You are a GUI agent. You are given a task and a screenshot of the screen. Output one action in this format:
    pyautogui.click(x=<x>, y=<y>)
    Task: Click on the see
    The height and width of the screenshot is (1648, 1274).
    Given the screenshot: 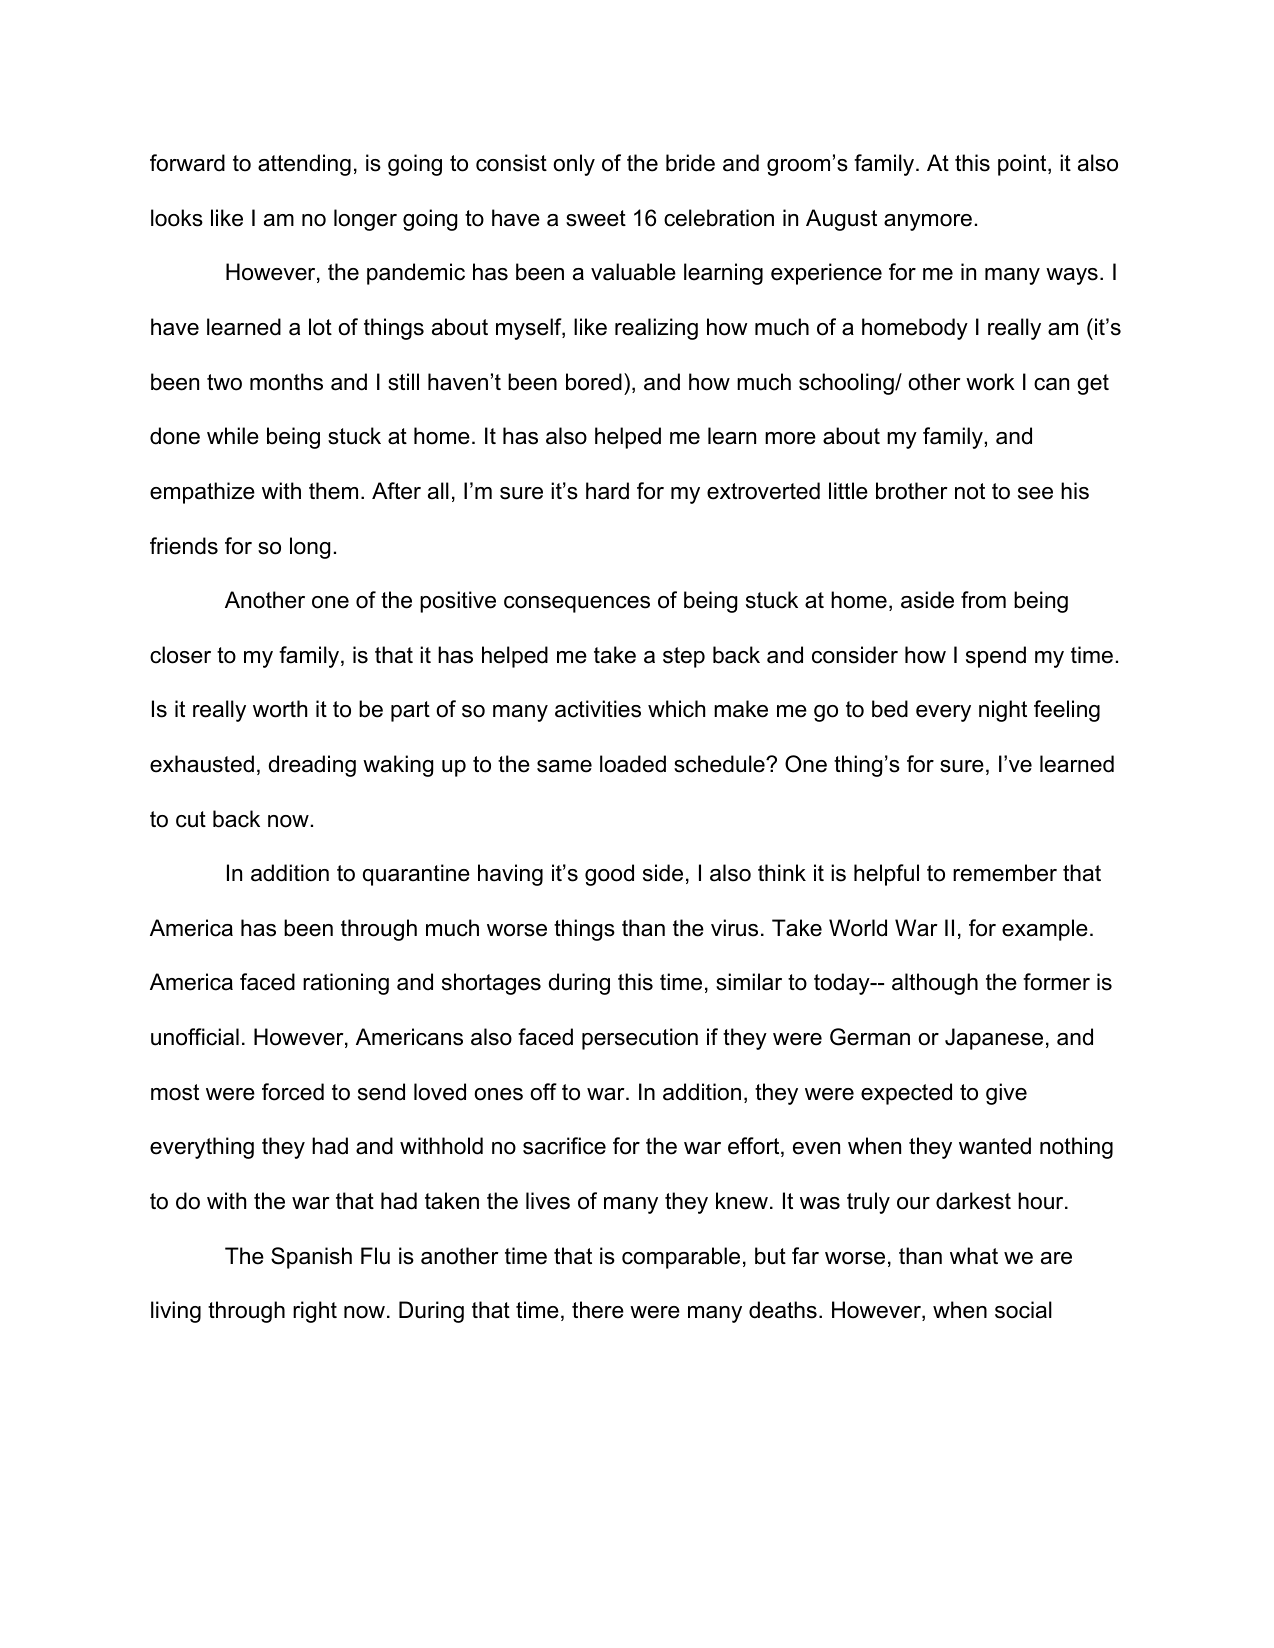 What is the action you would take?
    pyautogui.click(x=1035, y=493)
